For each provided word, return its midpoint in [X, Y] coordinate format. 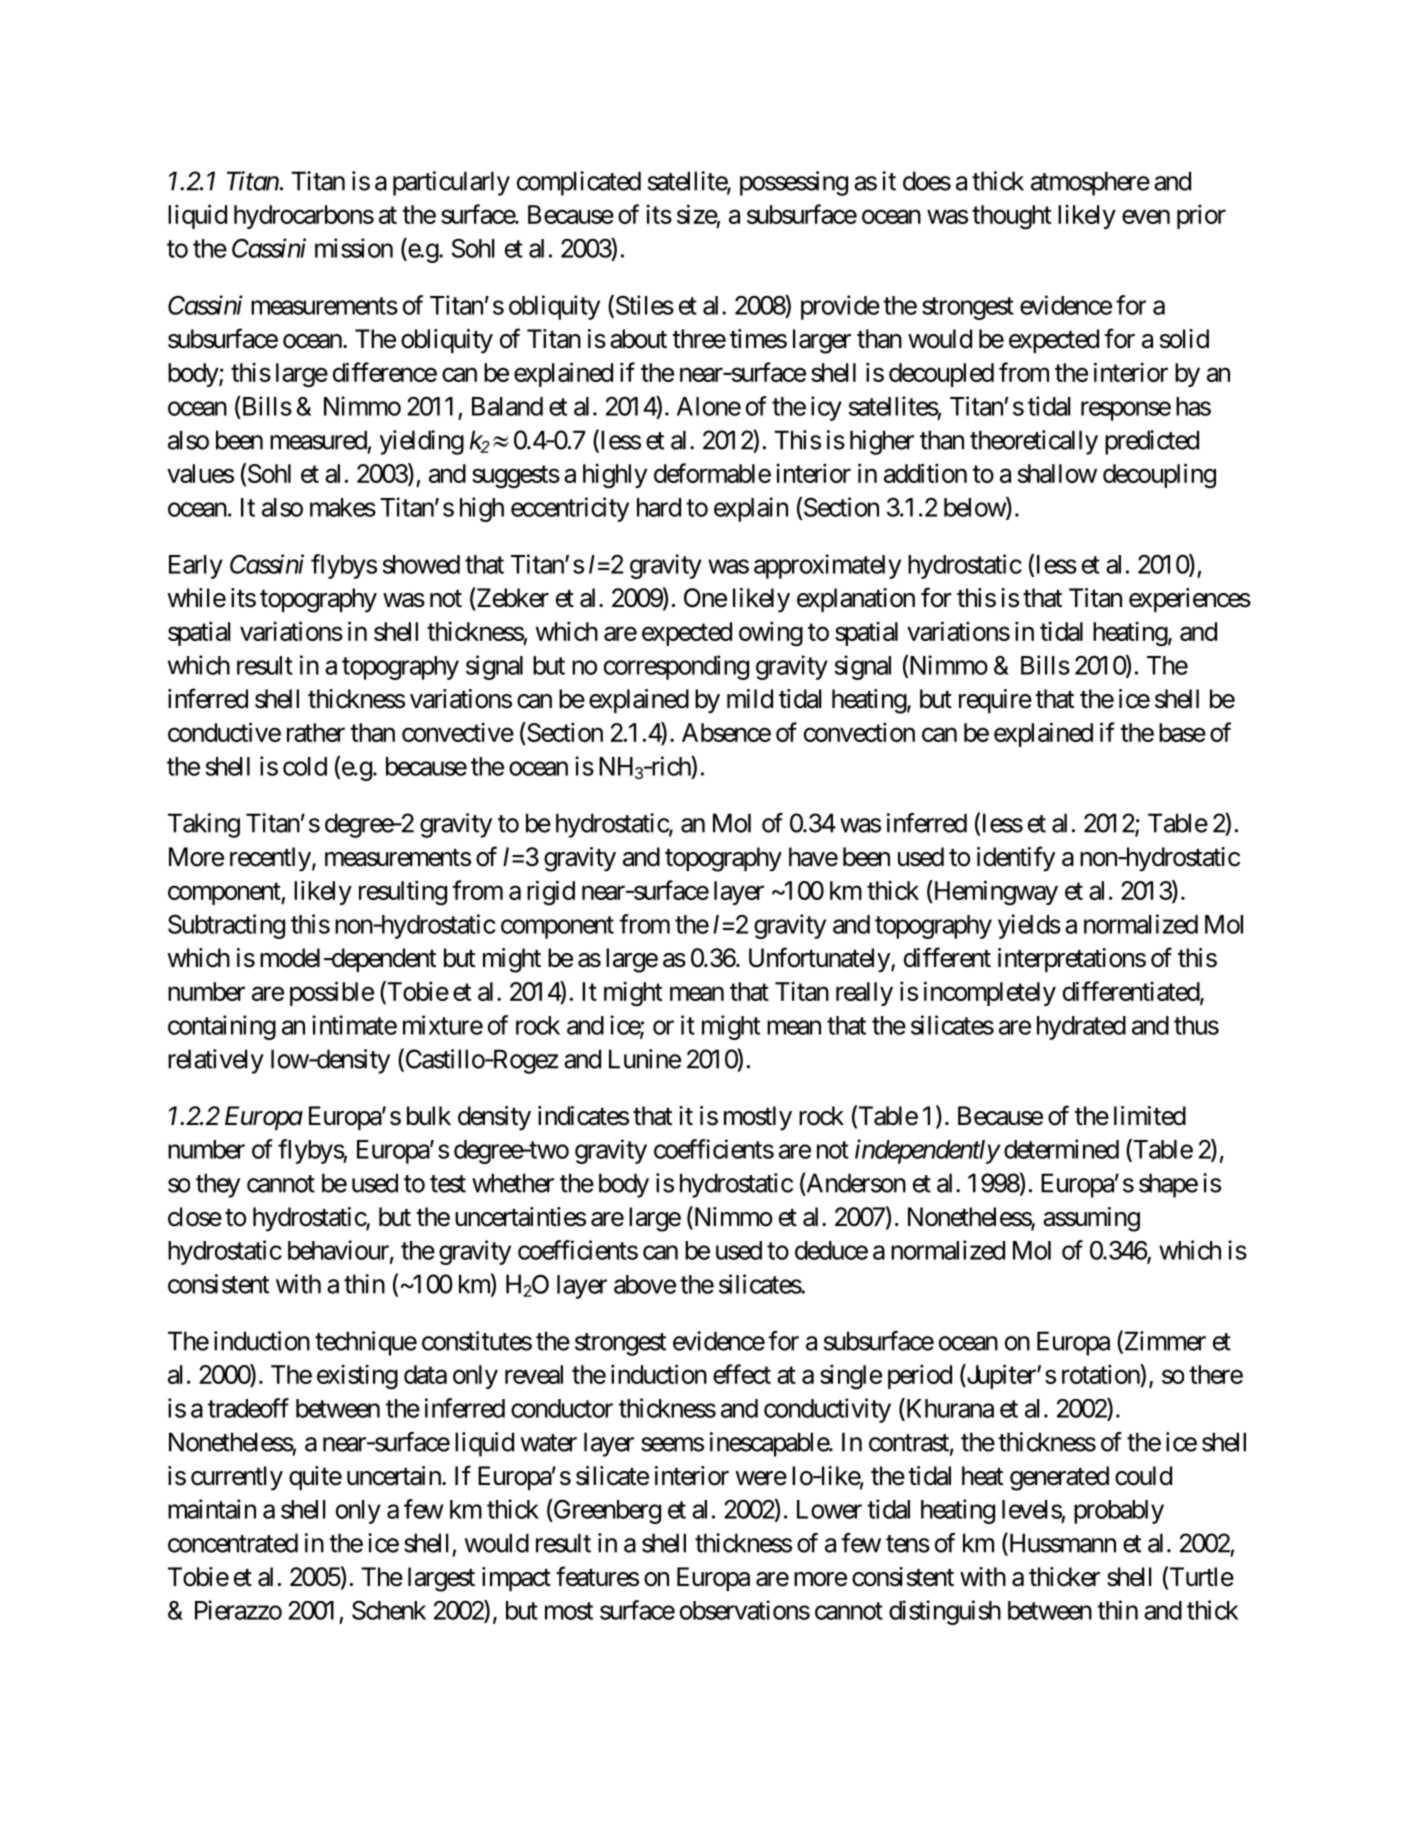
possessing [794, 183]
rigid [551, 892]
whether [513, 1183]
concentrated [233, 1543]
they [218, 1185]
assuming [1091, 1219]
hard [659, 507]
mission [354, 248]
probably [1119, 1512]
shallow [1057, 473]
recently [270, 859]
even [1146, 217]
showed [421, 564]
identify [1016, 859]
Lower [829, 1509]
